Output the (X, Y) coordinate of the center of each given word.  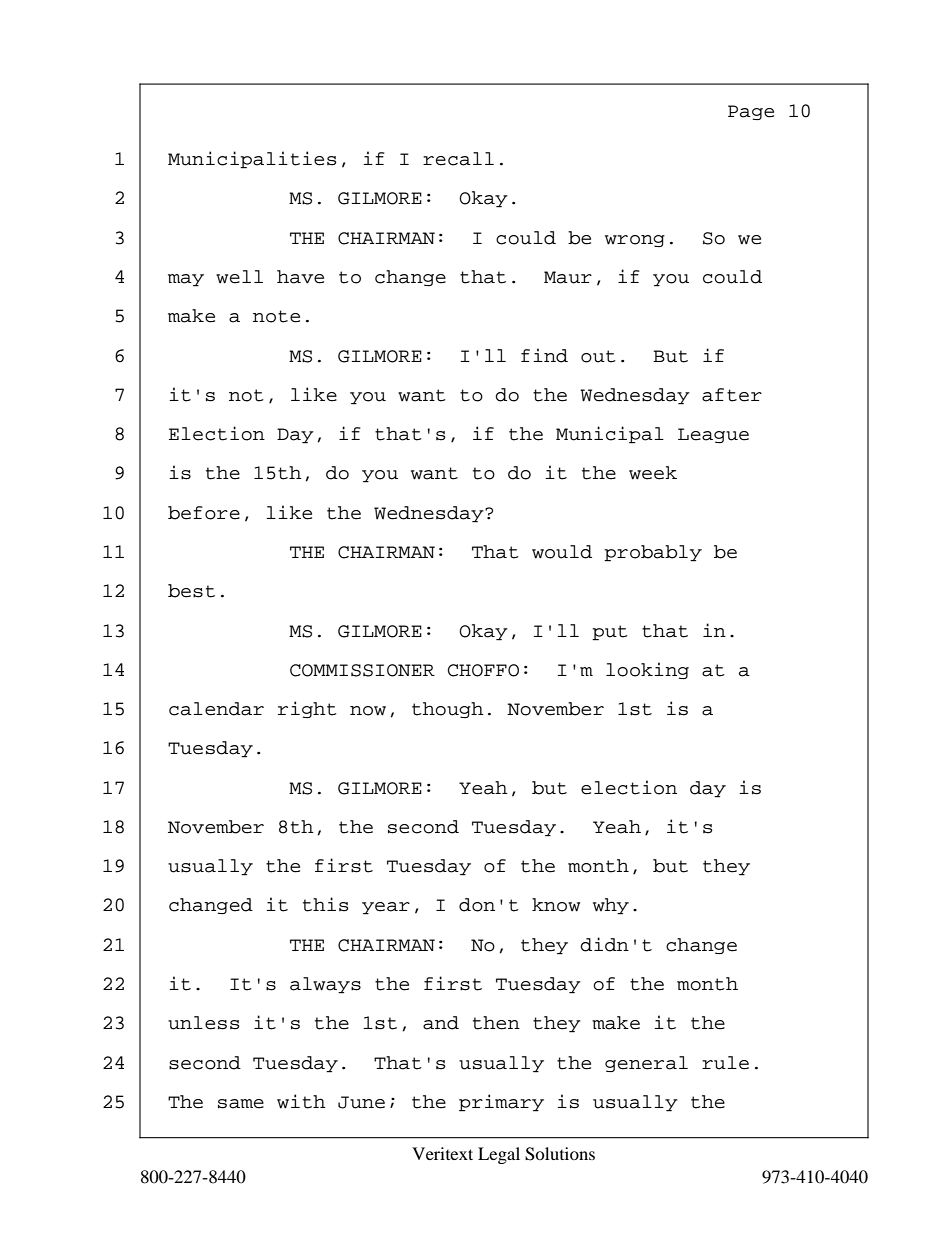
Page (751, 112)
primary (501, 1103)
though (448, 710)
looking (647, 670)
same (241, 1104)
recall (458, 159)
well (239, 277)
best (191, 591)
